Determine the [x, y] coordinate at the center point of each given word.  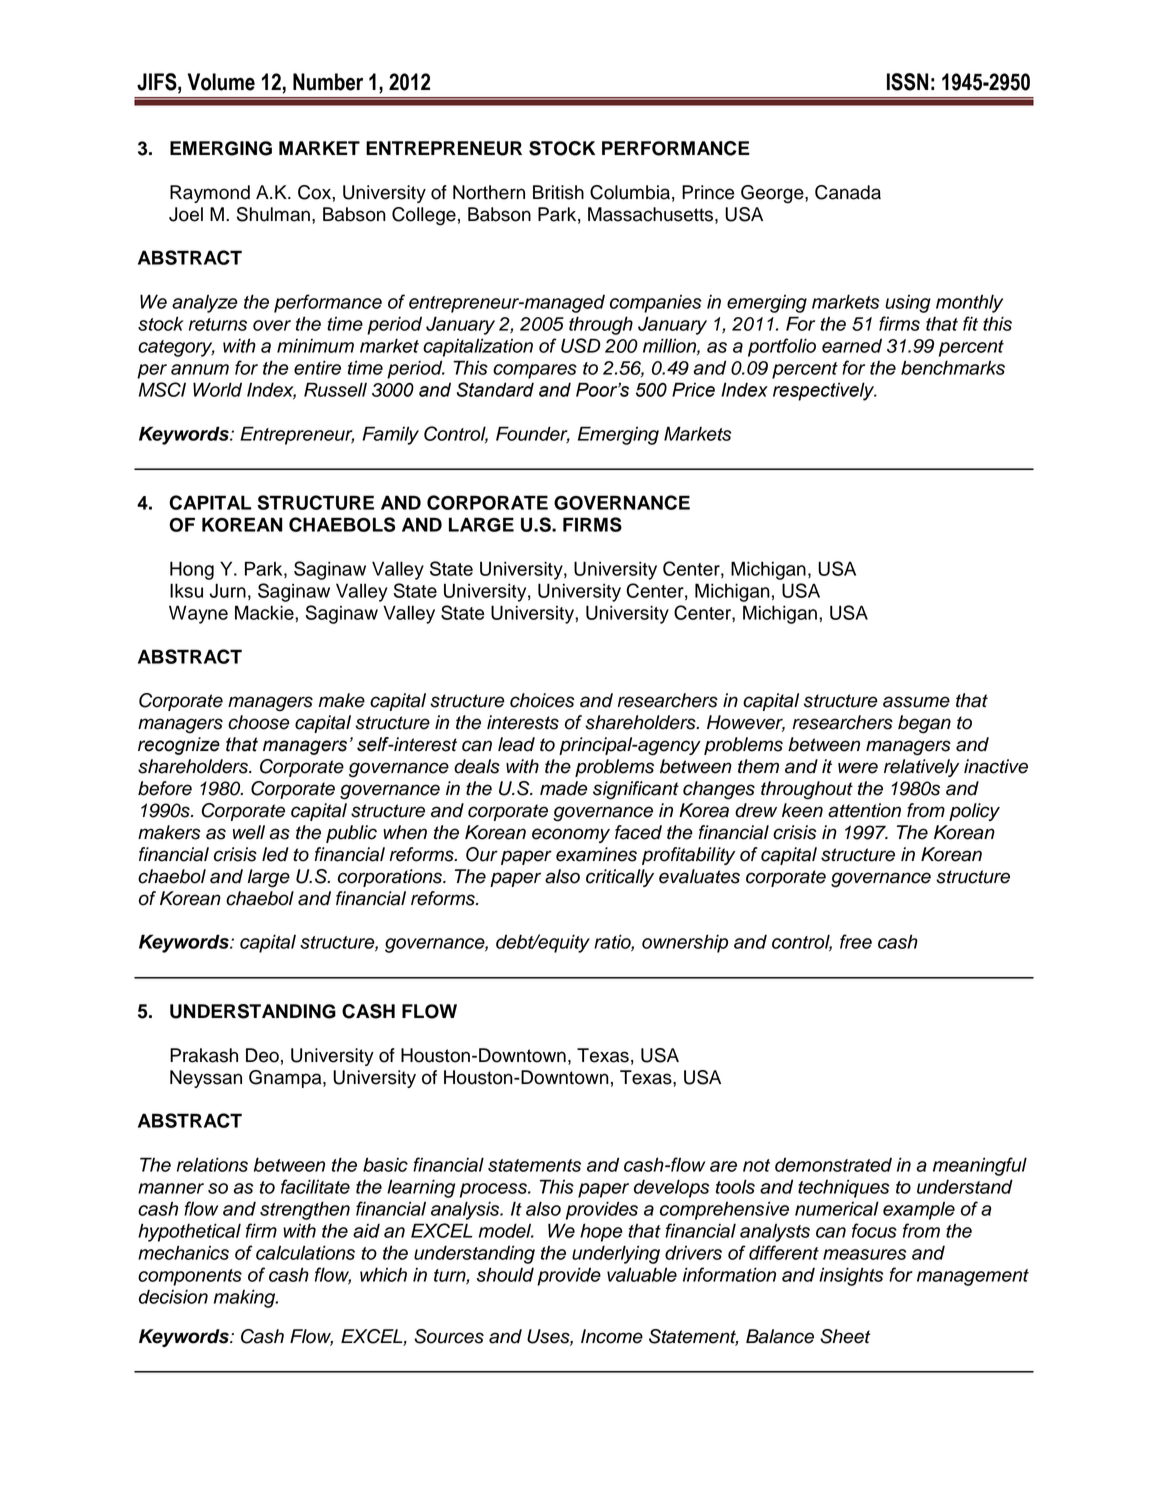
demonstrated [833, 1164]
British [558, 192]
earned [852, 345]
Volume [221, 82]
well [249, 832]
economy [571, 835]
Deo [262, 1055]
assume [916, 702]
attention [864, 810]
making [246, 1298]
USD [581, 345]
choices [542, 700]
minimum [315, 346]
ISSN [907, 82]
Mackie [265, 612]
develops [671, 1188]
